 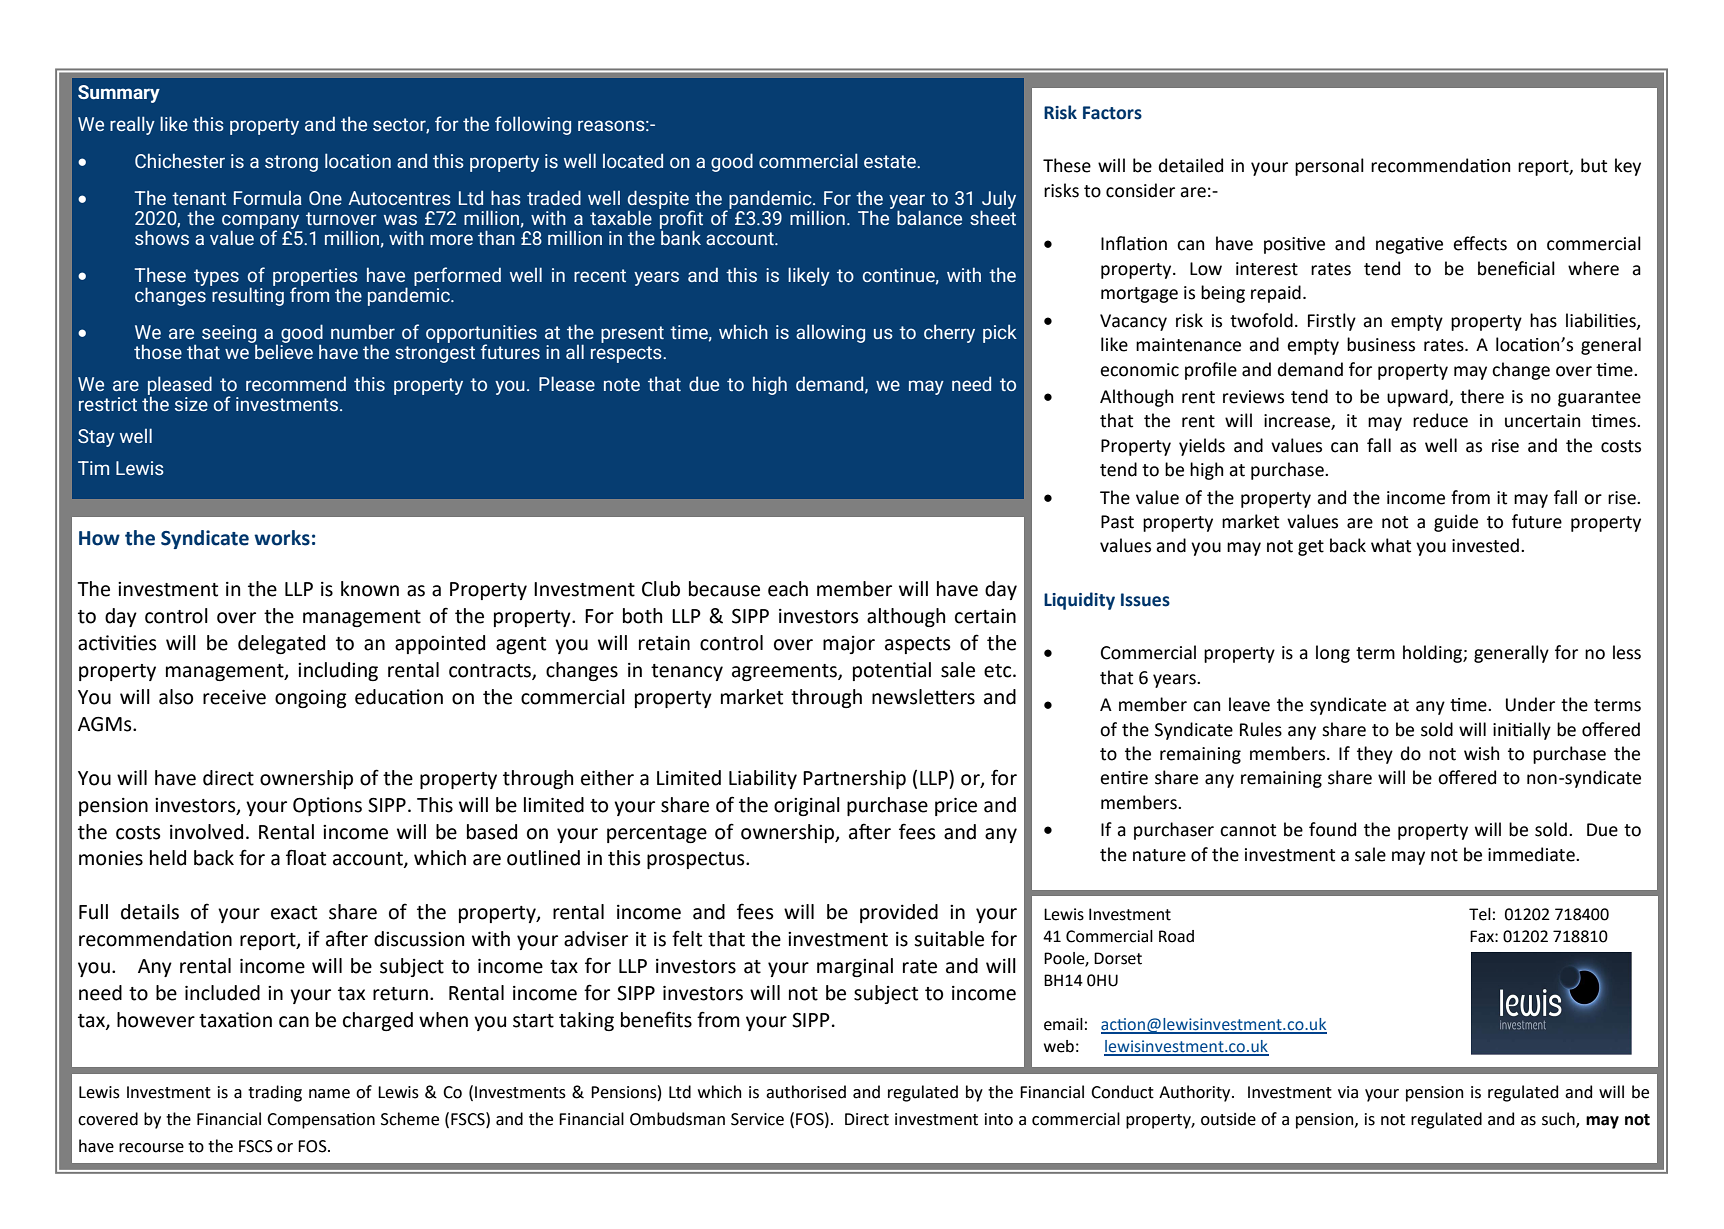 What do you see at coordinates (899, 913) in the document?
I see `provided` at bounding box center [899, 913].
